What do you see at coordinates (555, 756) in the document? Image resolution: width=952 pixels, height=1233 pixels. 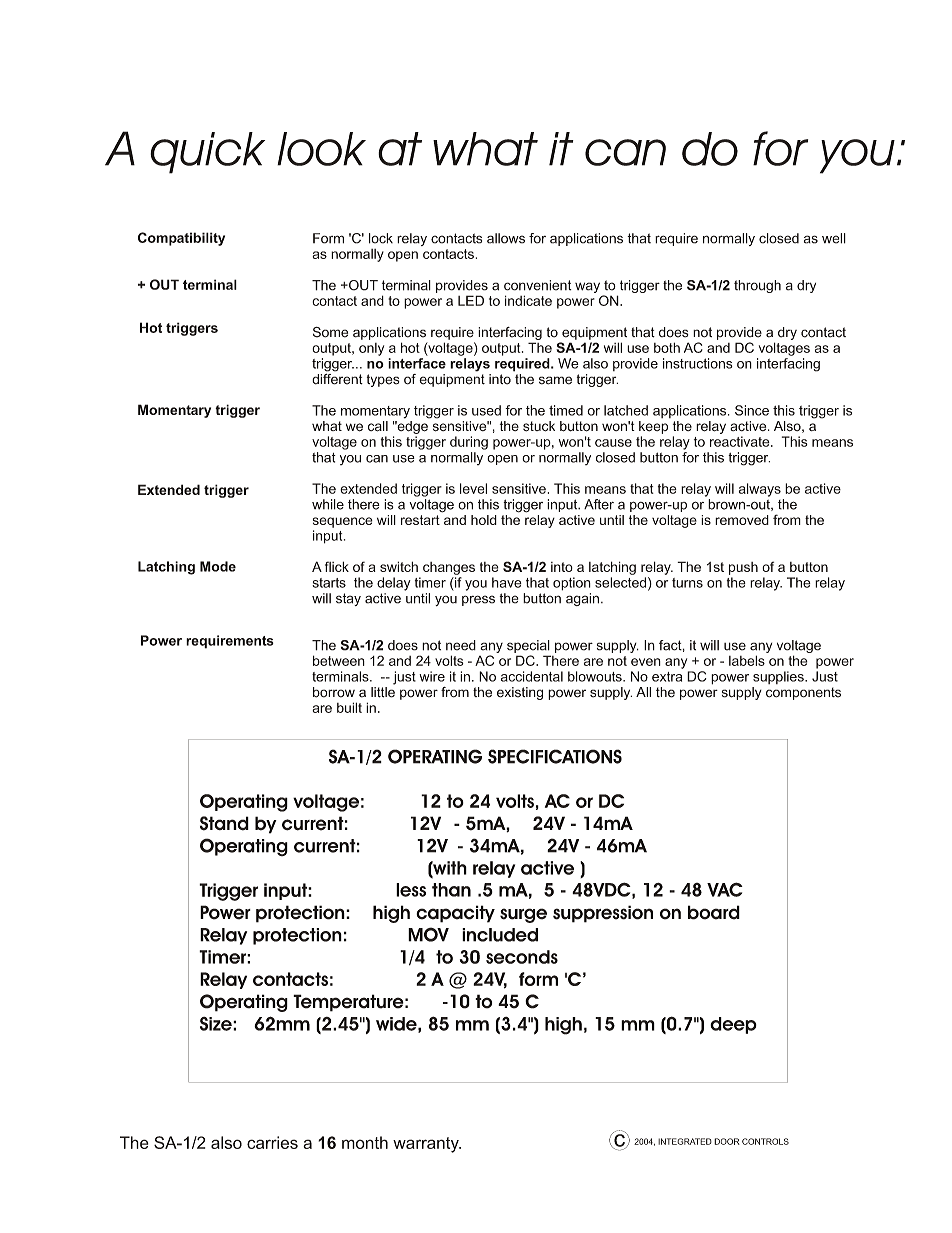 I see `SPECIFICATIONS` at bounding box center [555, 756].
